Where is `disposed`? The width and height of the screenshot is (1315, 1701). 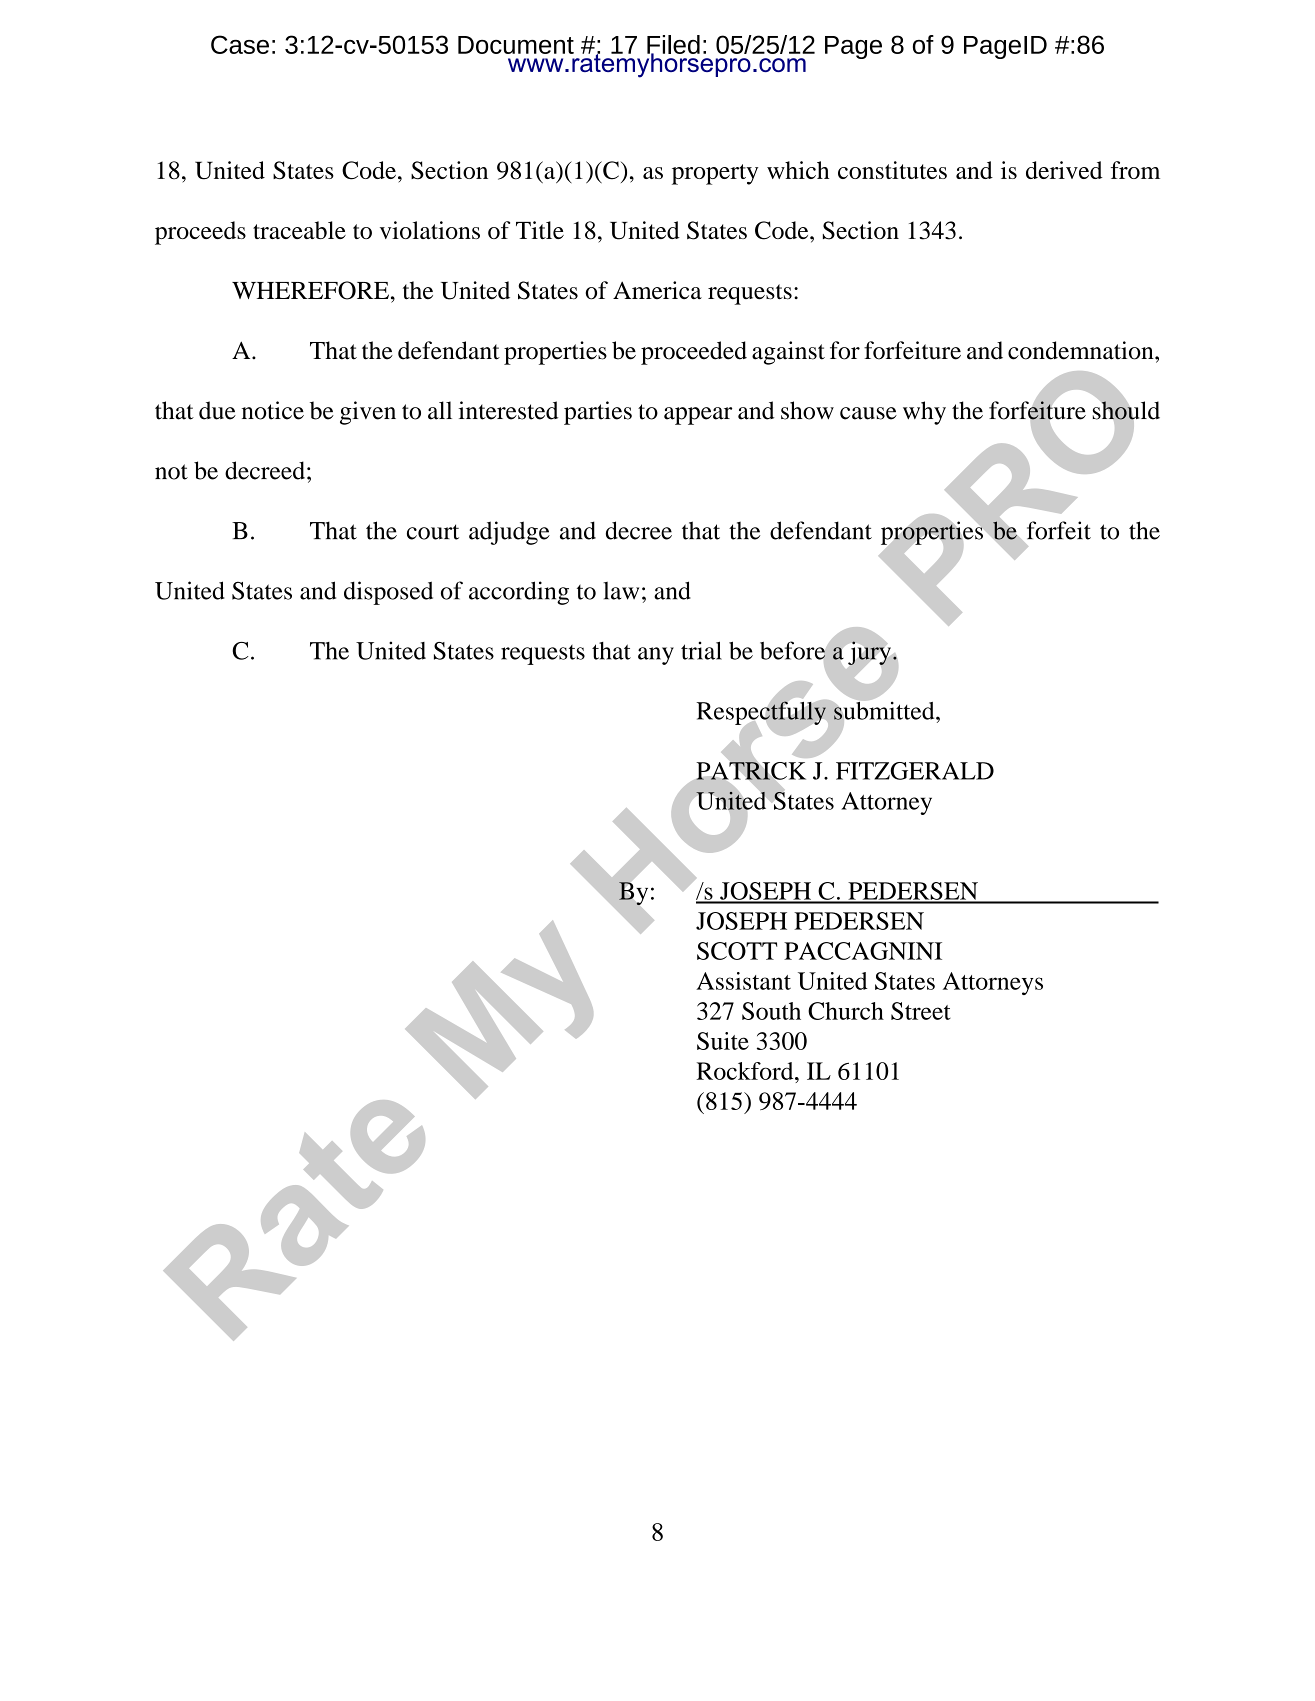
disposed is located at coordinates (388, 593).
